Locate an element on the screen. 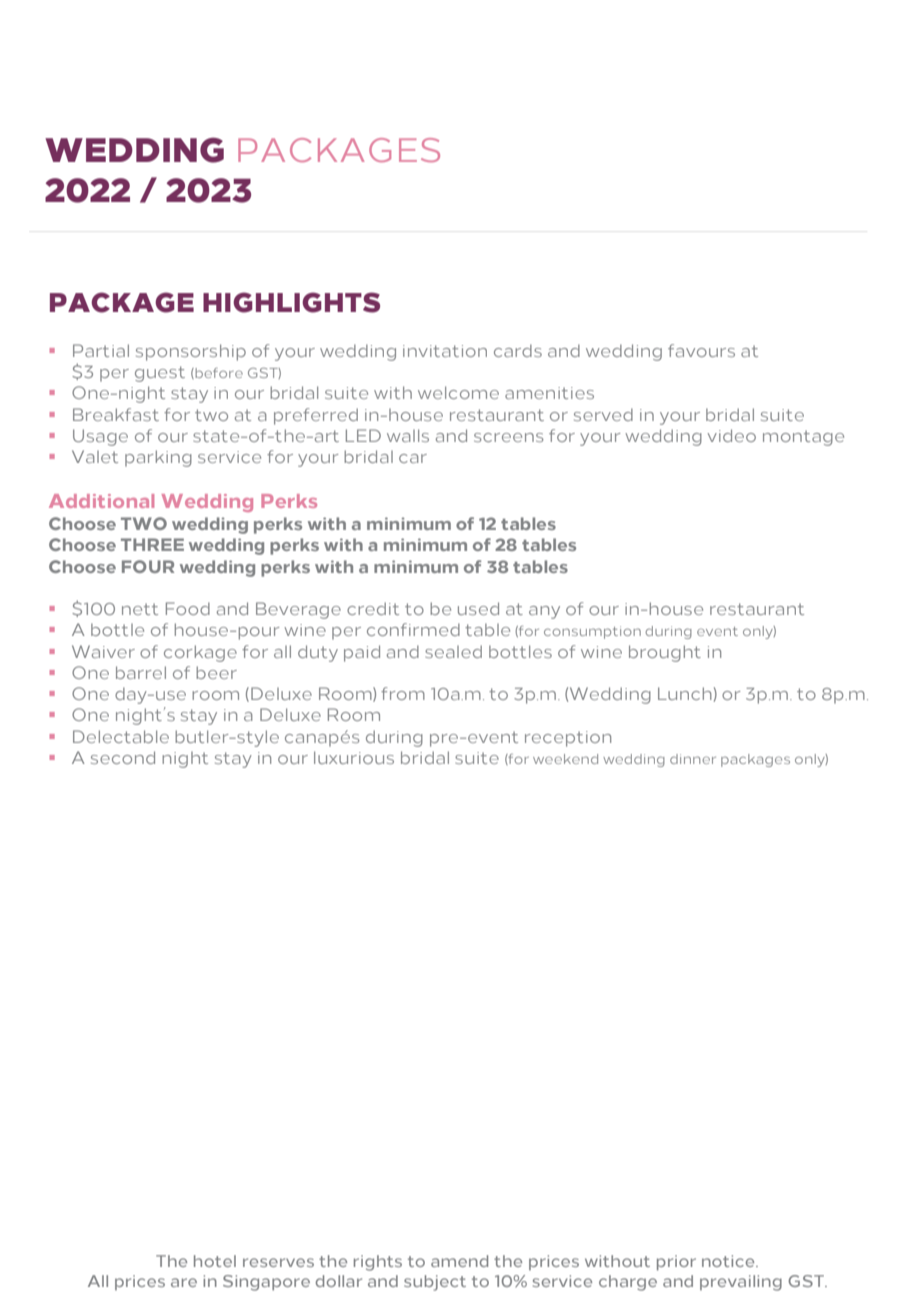  favours is located at coordinates (701, 350).
